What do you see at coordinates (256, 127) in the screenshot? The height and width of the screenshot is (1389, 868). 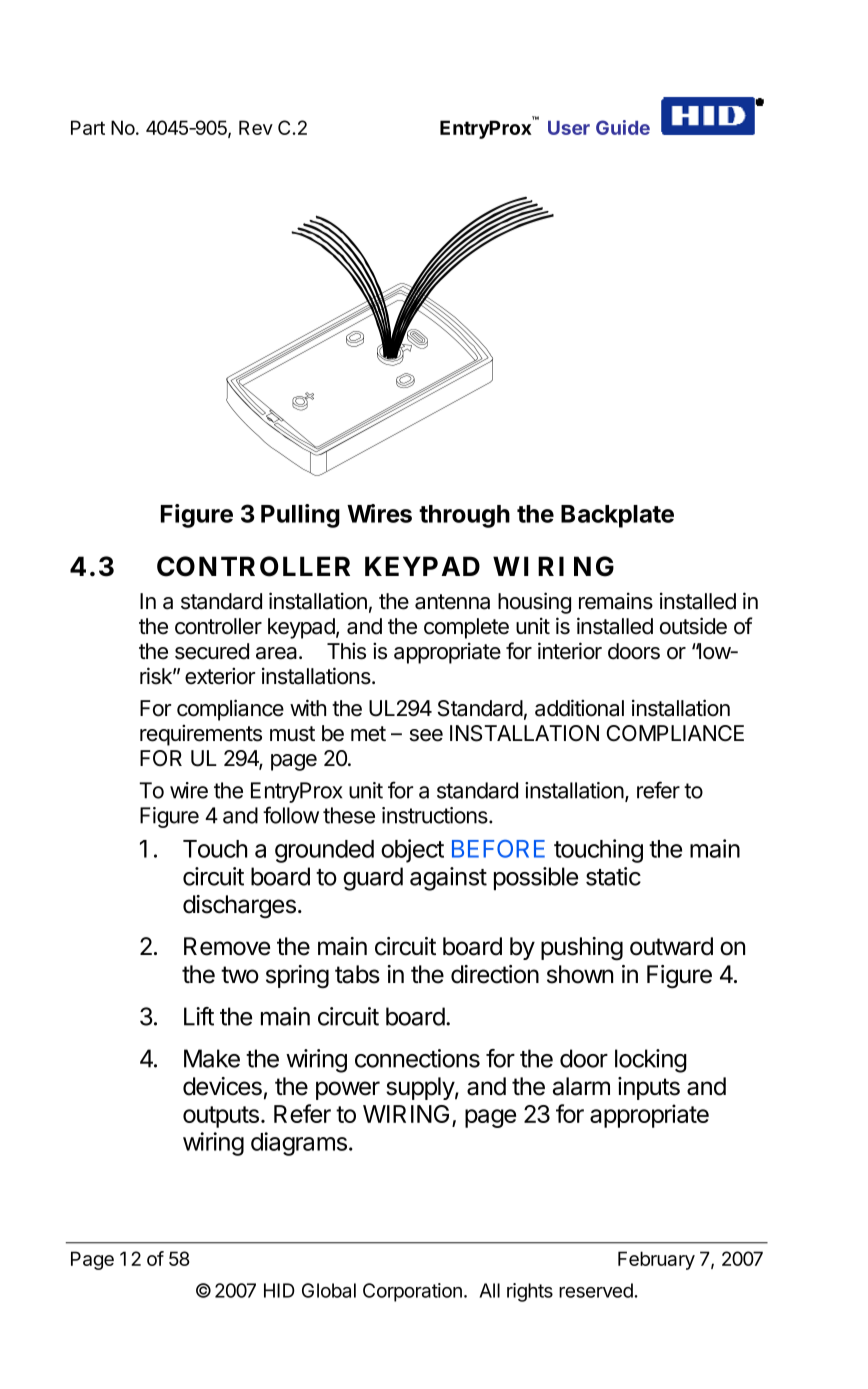 I see `Rev` at bounding box center [256, 127].
